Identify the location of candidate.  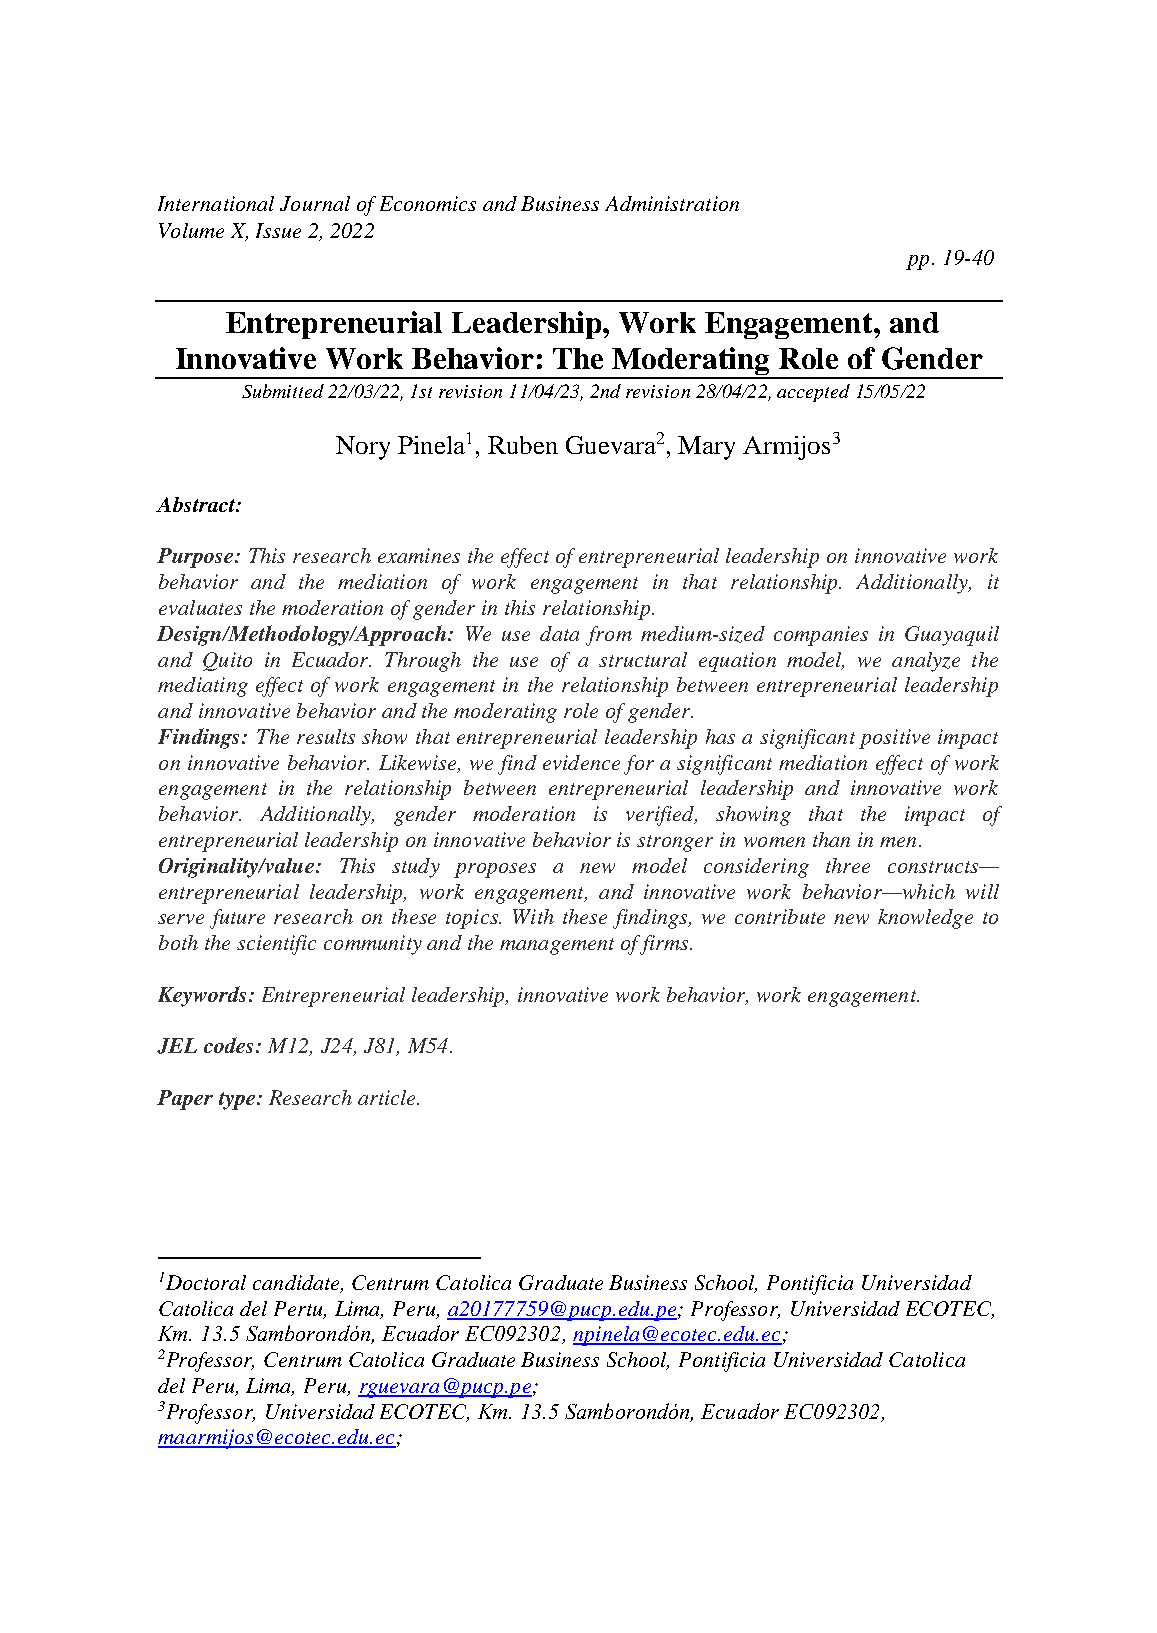
(297, 1283).
